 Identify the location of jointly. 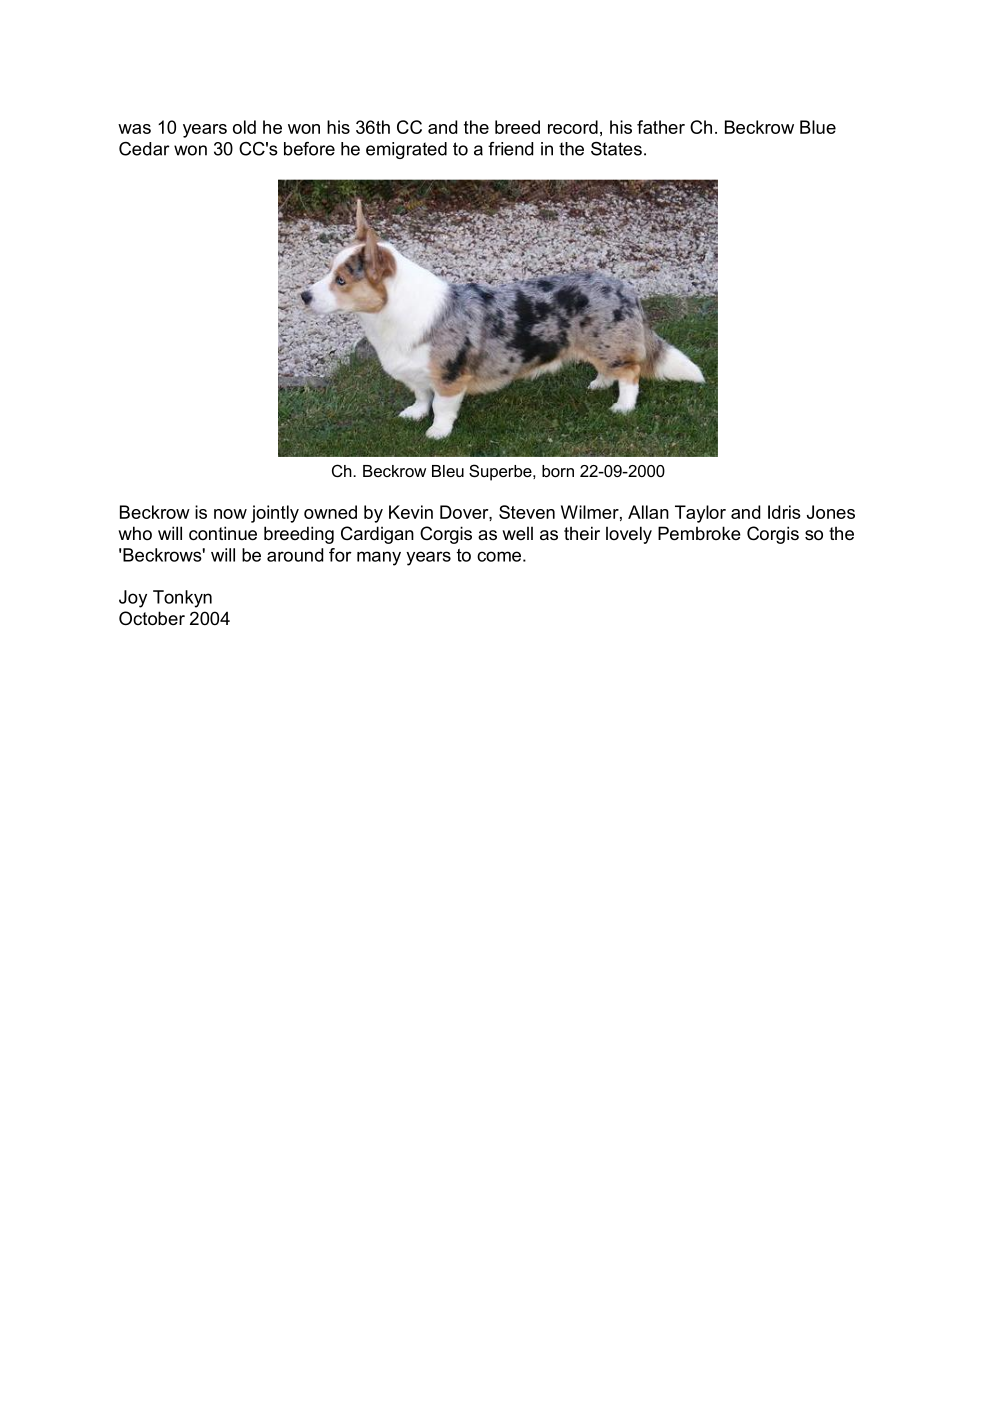
(275, 514).
